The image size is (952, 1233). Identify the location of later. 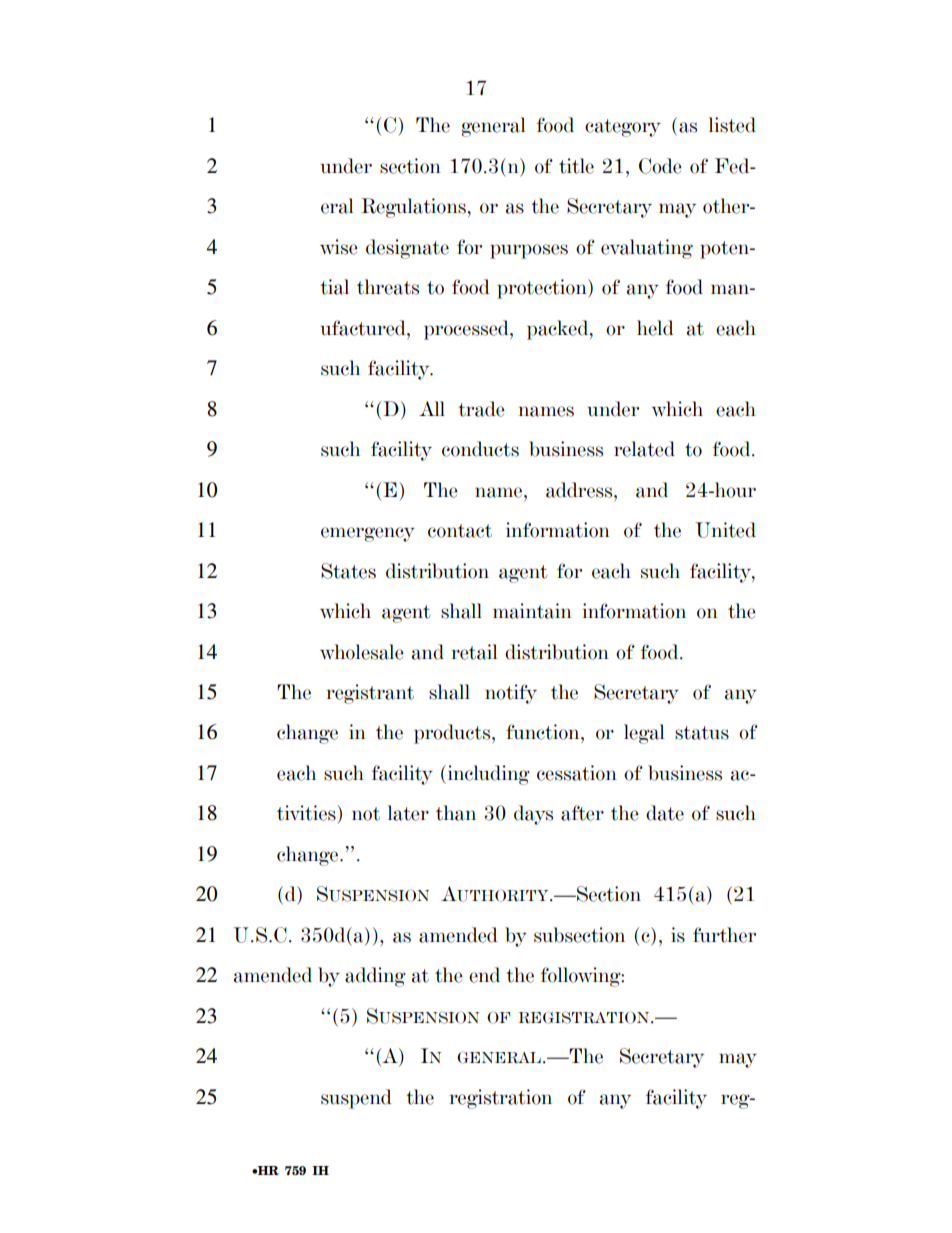
(408, 813).
